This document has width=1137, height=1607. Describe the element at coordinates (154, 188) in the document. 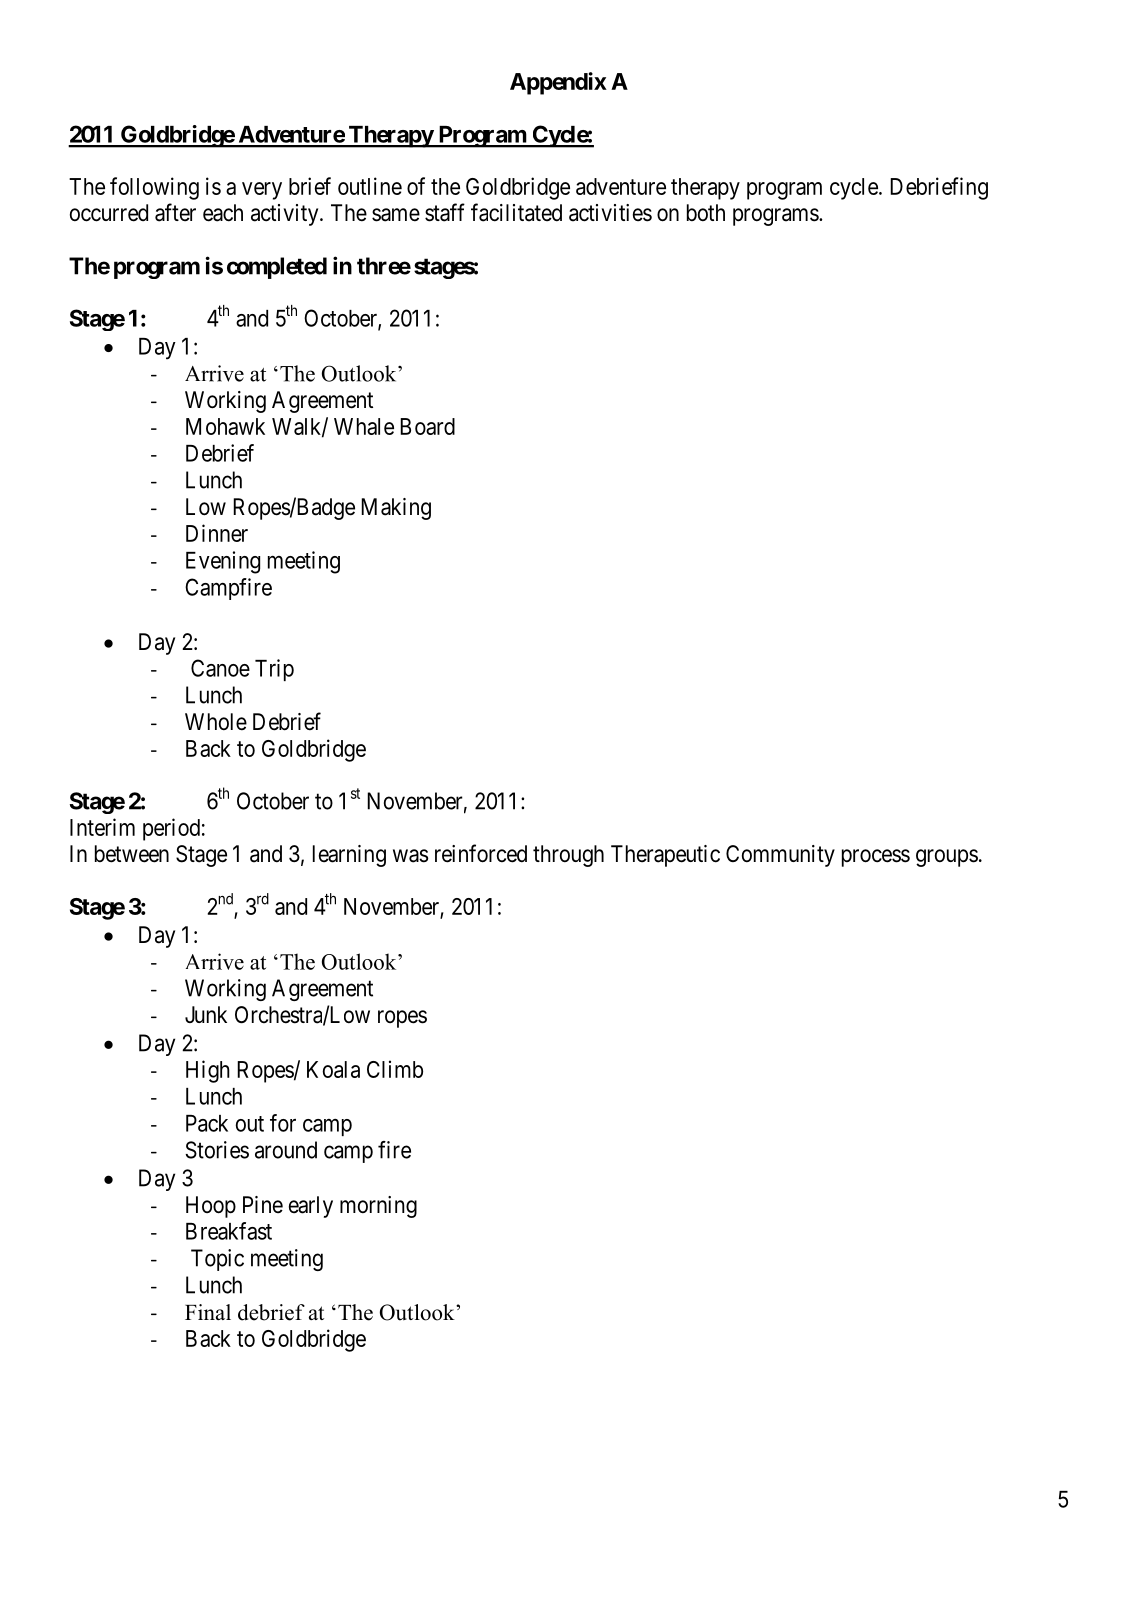

I see `following` at that location.
